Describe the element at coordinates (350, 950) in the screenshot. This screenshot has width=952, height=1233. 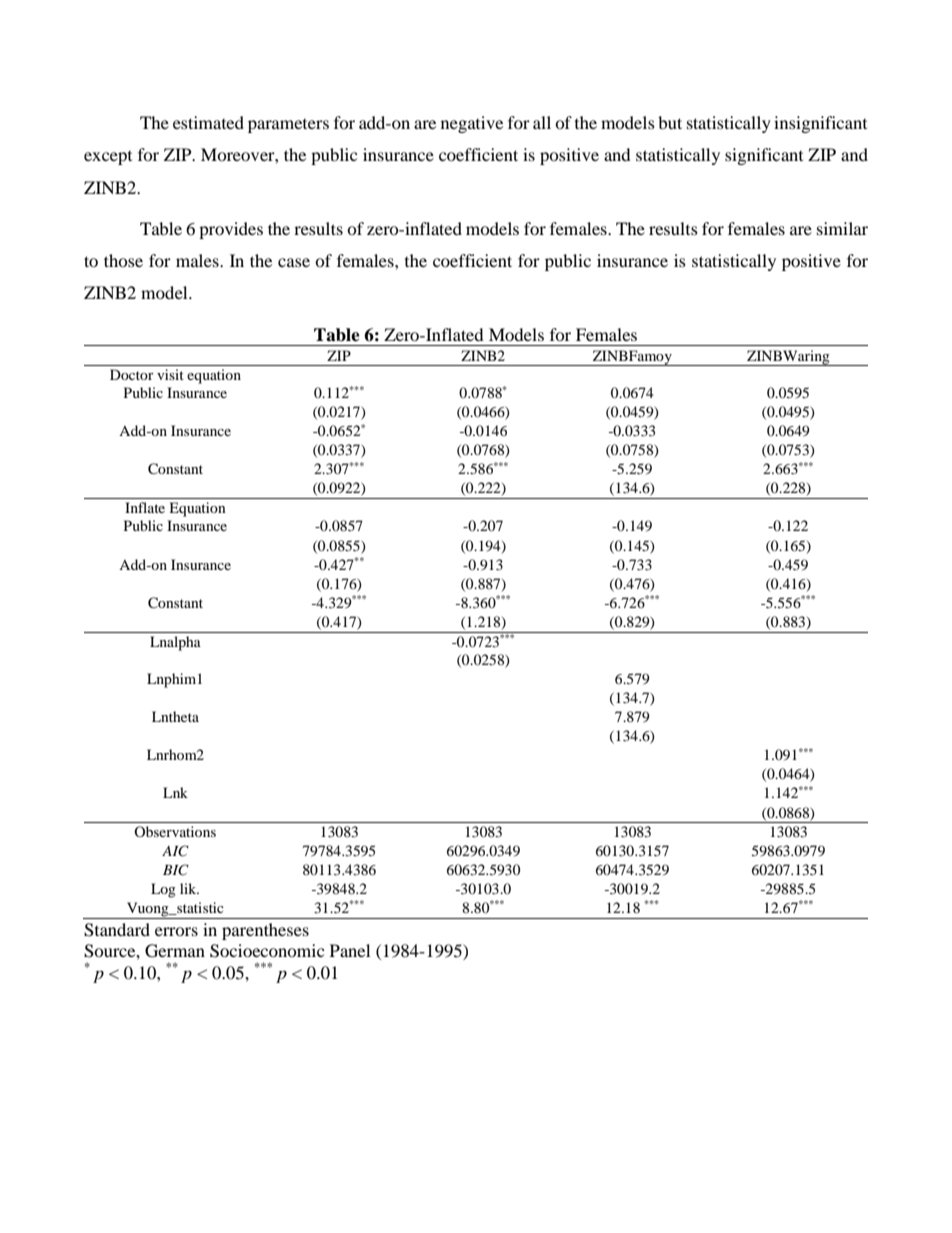
I see `Panel` at that location.
